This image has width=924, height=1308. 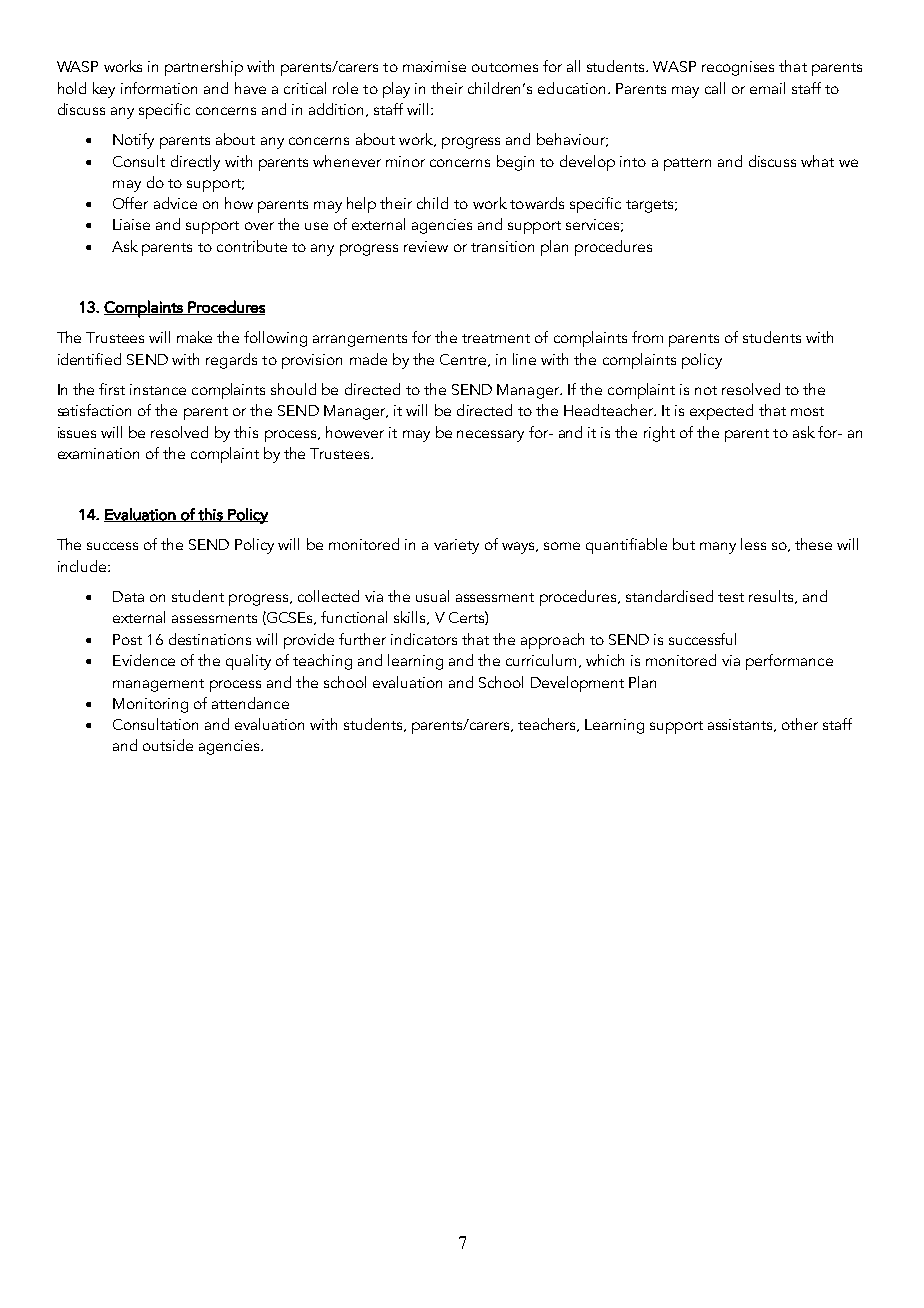 I want to click on variety, so click(x=456, y=546).
